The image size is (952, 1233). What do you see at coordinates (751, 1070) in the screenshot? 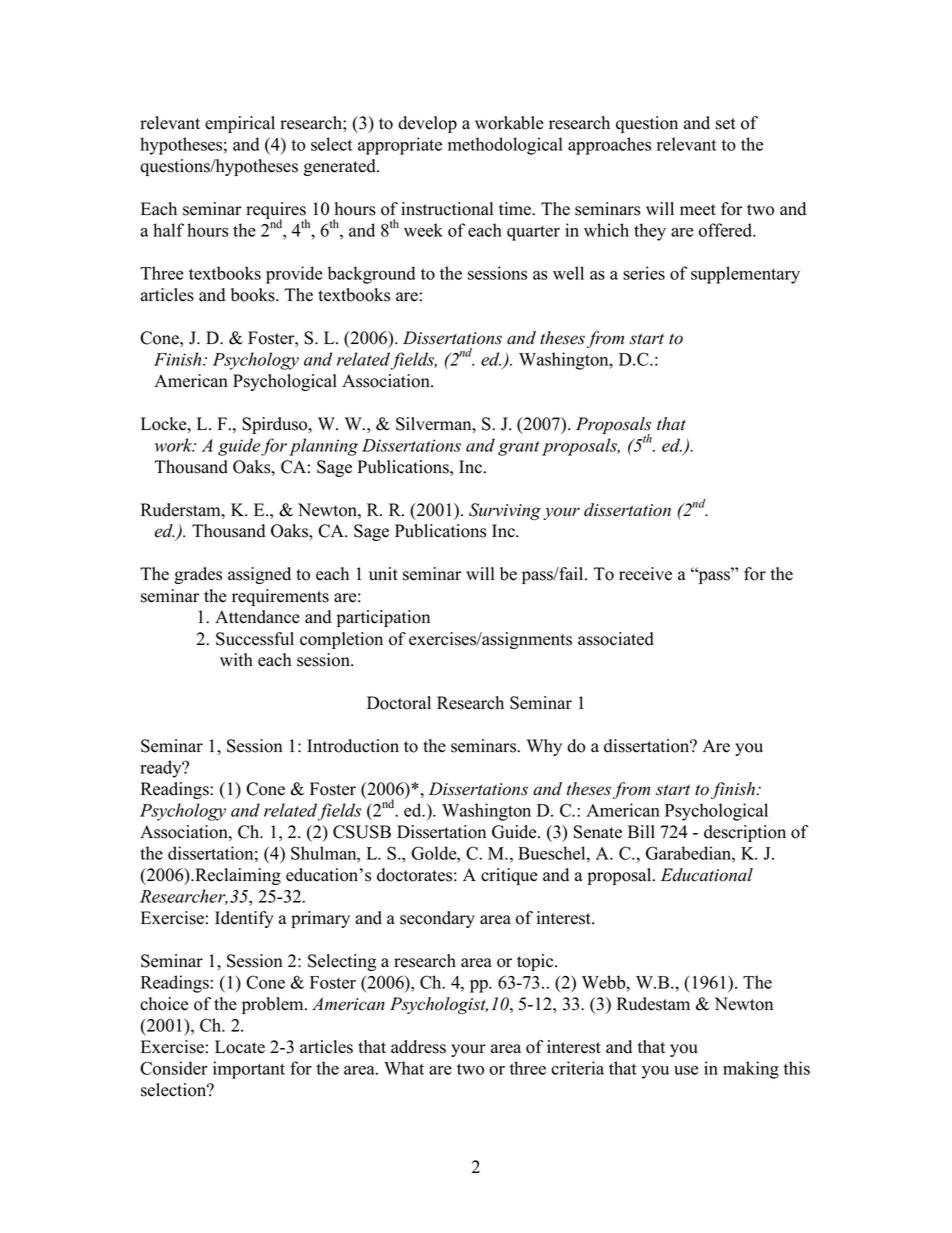
I see `making` at bounding box center [751, 1070].
